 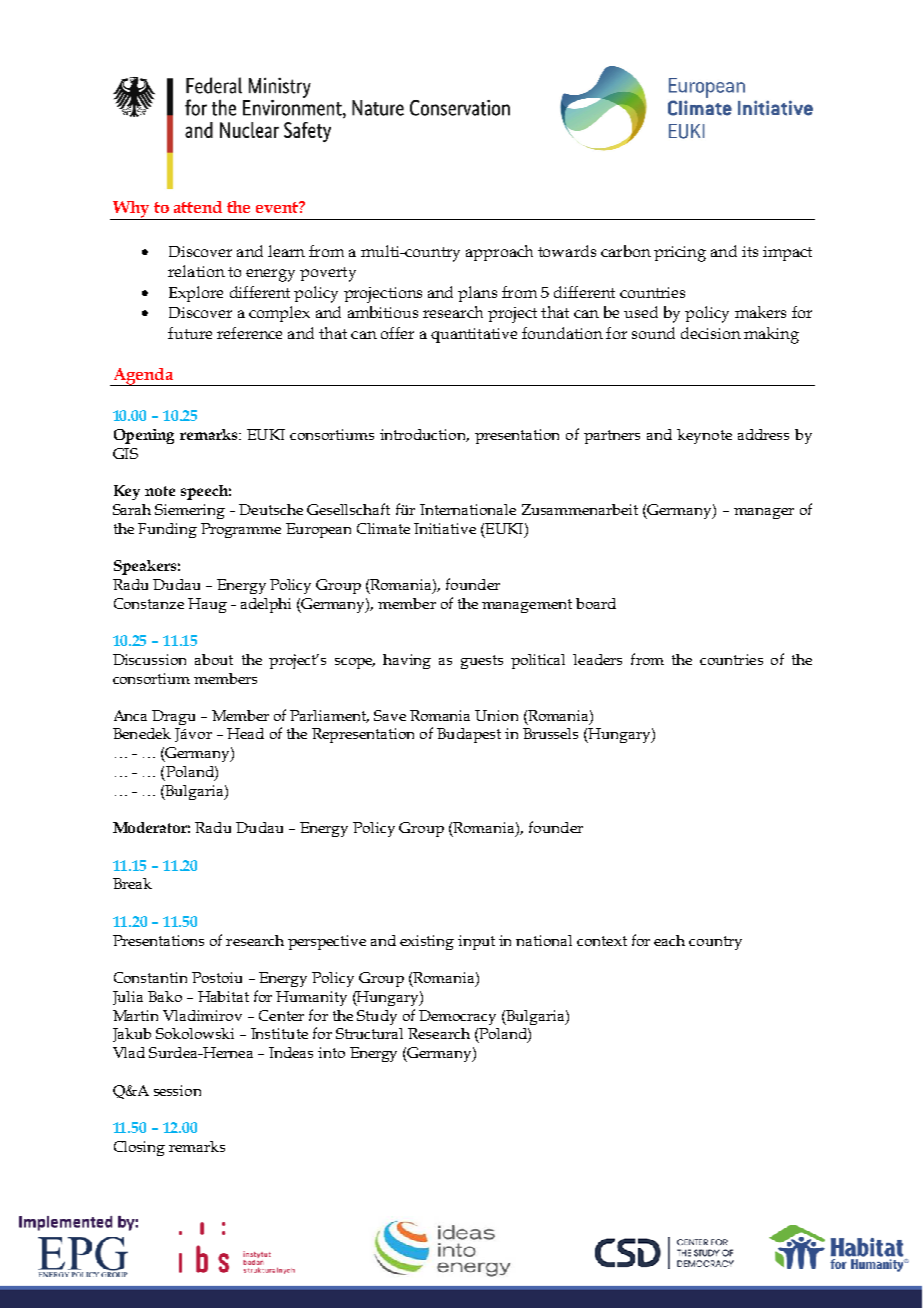 I want to click on each, so click(x=669, y=940).
